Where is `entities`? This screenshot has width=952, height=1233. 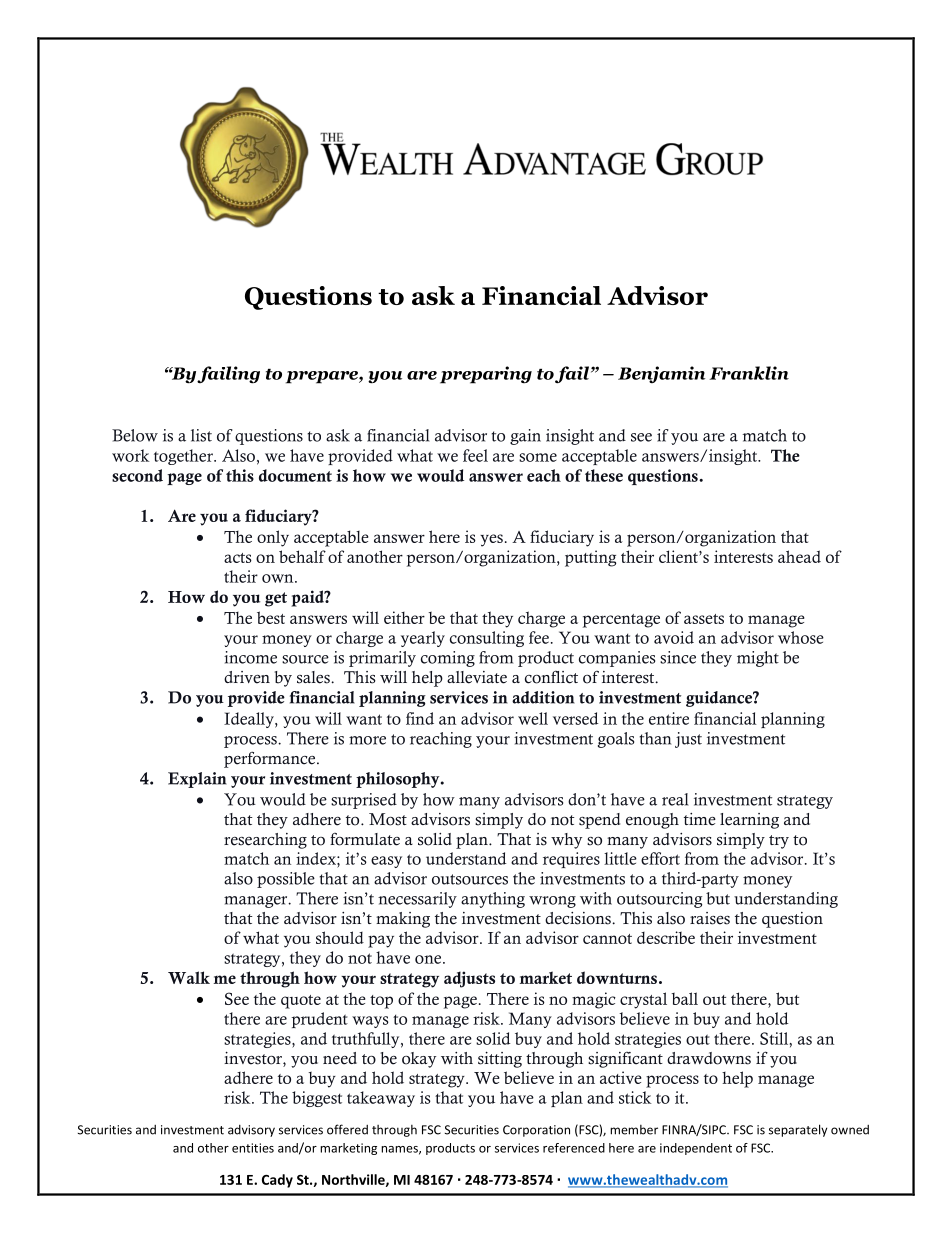
entities is located at coordinates (253, 1148).
